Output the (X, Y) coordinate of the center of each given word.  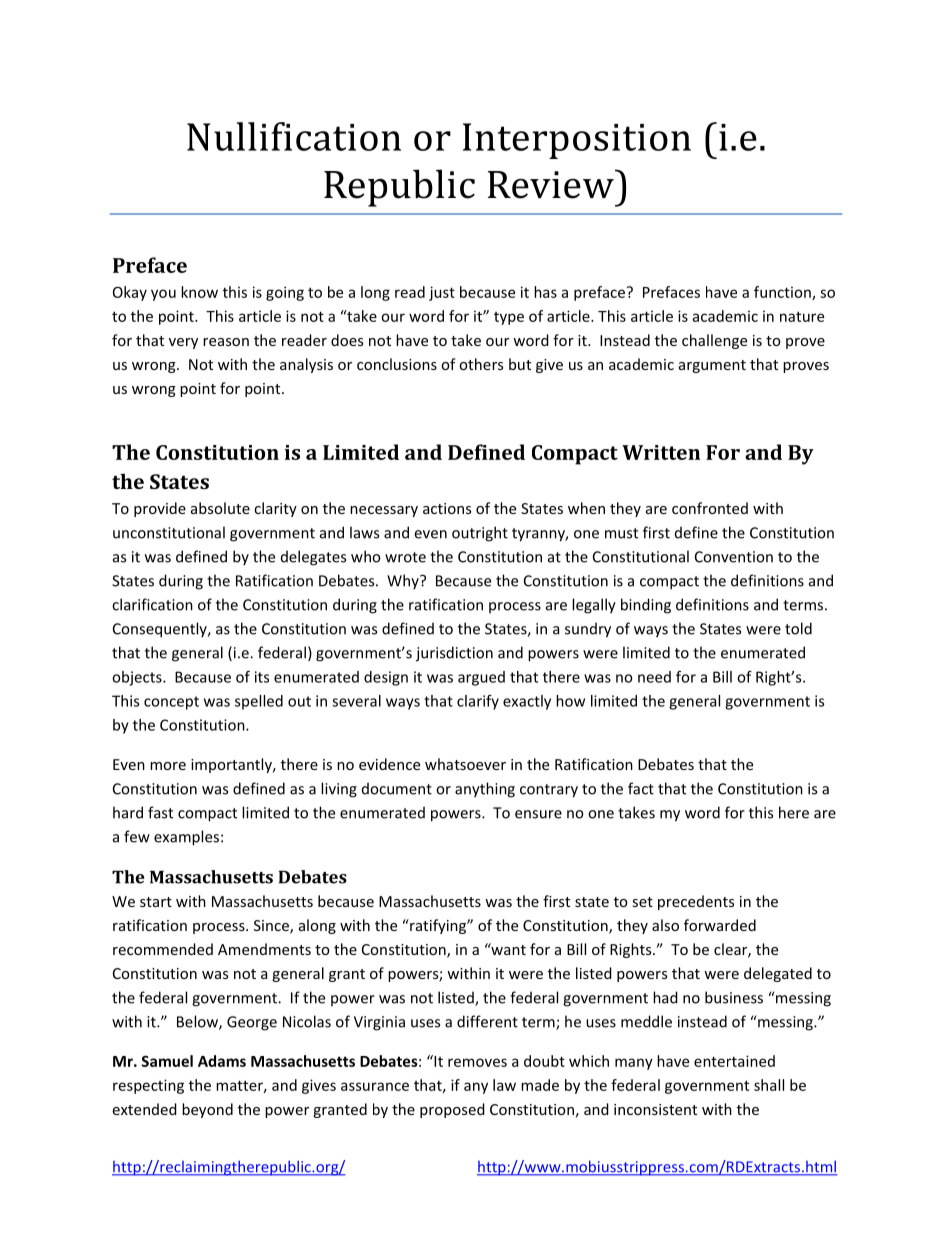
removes (477, 1062)
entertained (734, 1061)
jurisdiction (454, 654)
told (798, 628)
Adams (222, 1061)
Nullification (294, 136)
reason (226, 342)
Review (552, 184)
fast (160, 812)
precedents (696, 902)
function (783, 293)
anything (485, 790)
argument (712, 366)
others (481, 364)
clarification (152, 604)
